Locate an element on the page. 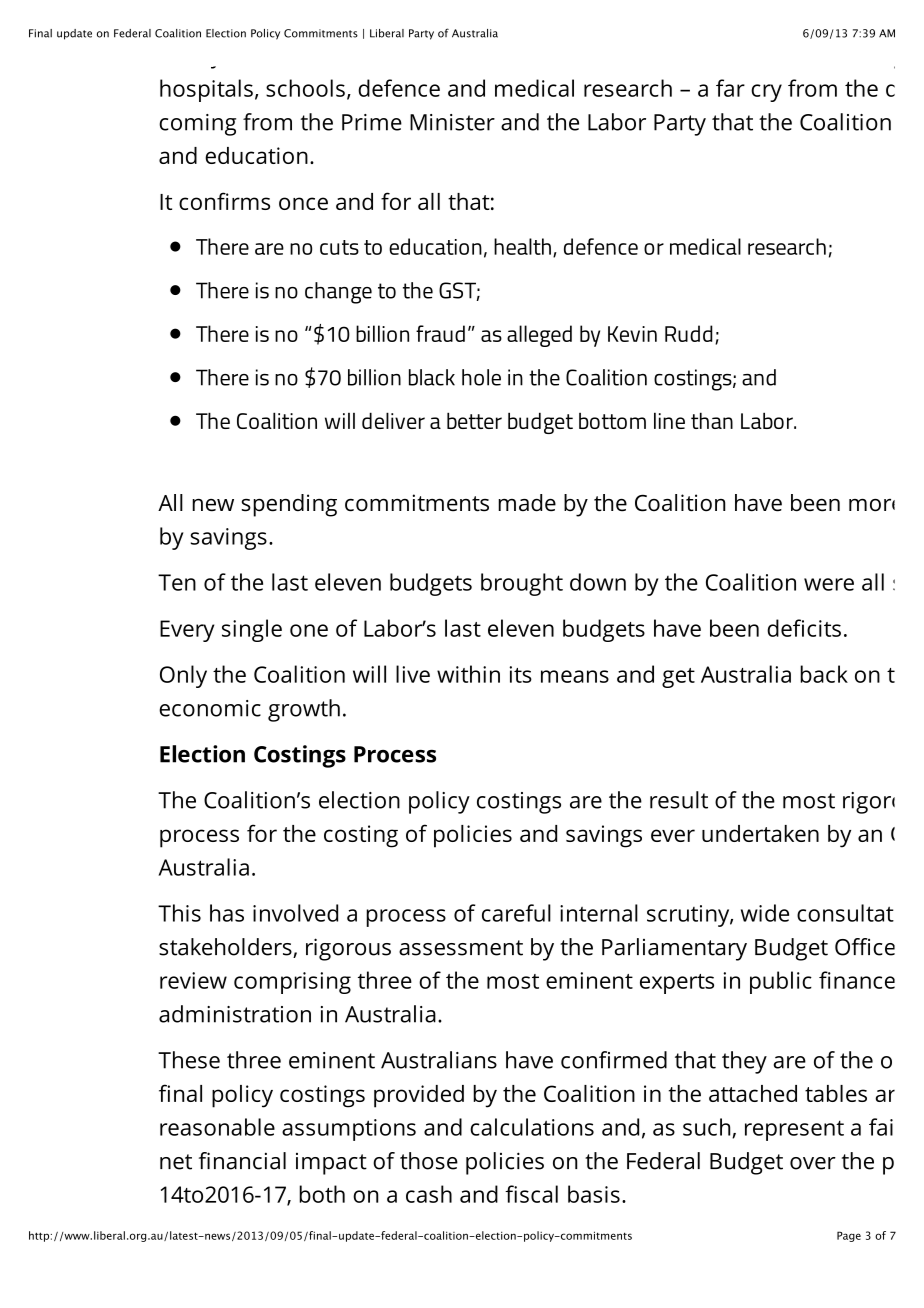 The width and height of the image is (924, 1308). financial is located at coordinates (242, 1161).
